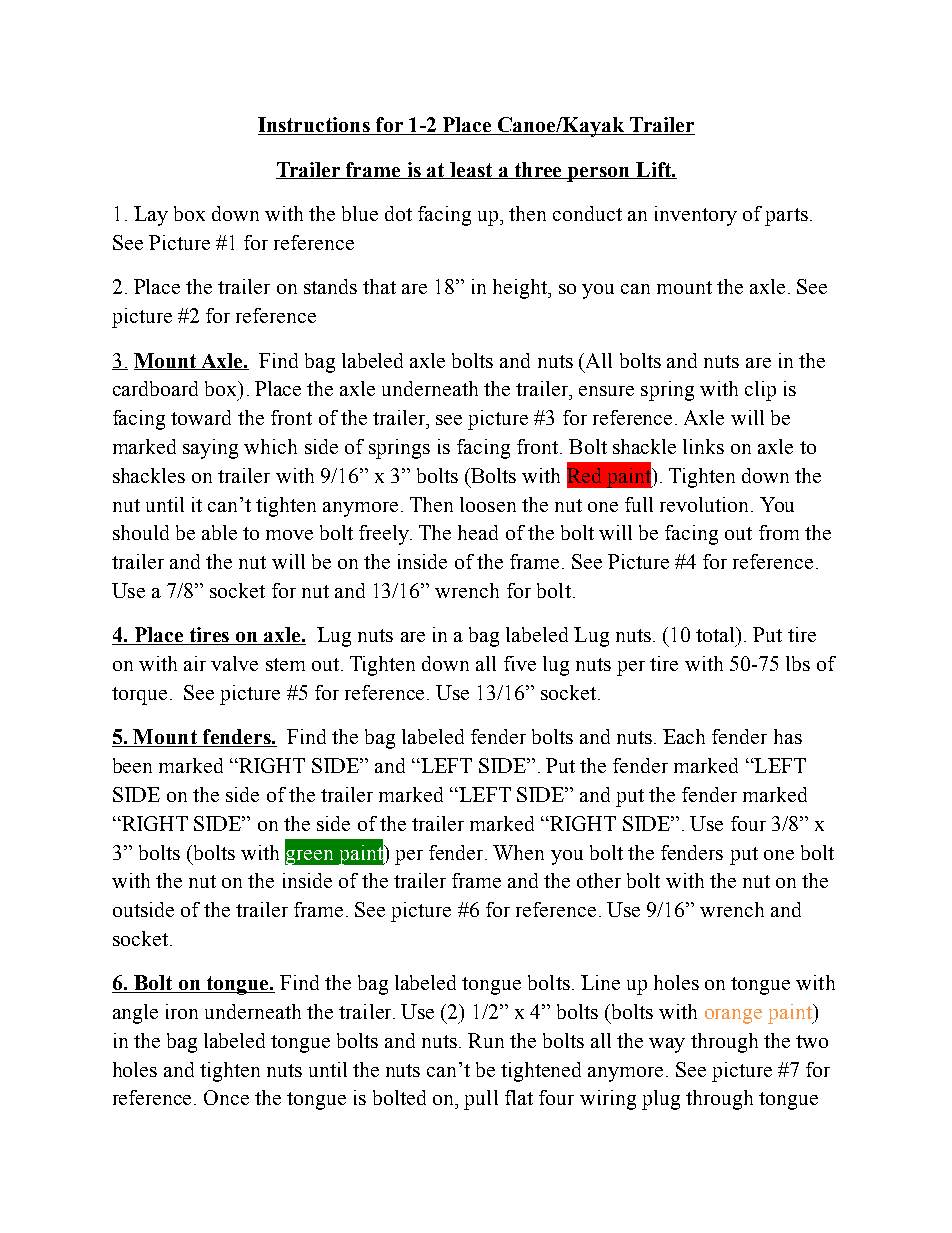 The width and height of the screenshot is (952, 1233). What do you see at coordinates (151, 216) in the screenshot?
I see `Lay` at bounding box center [151, 216].
